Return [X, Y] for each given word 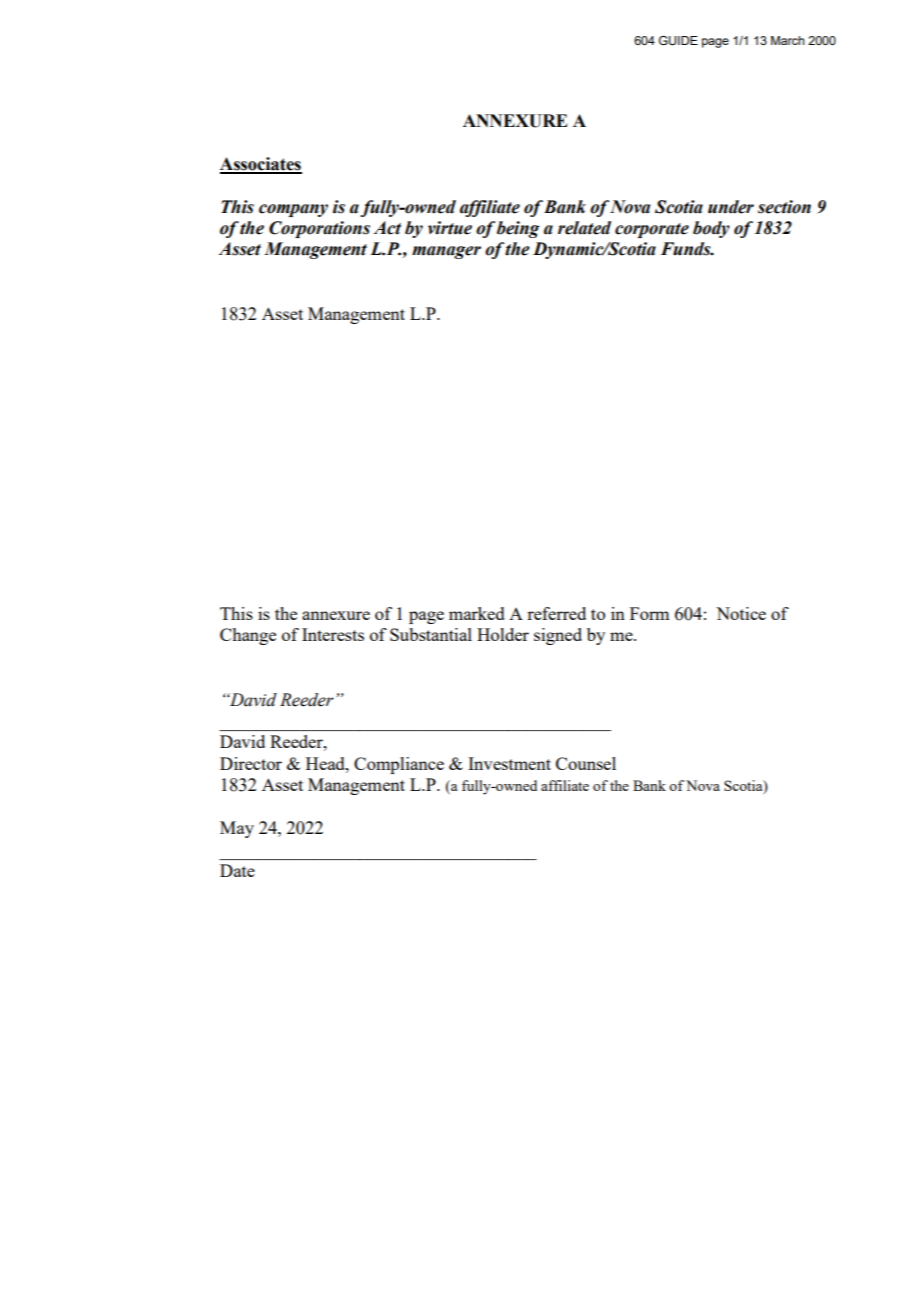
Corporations [319, 229]
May [237, 829]
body [711, 229]
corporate [652, 230]
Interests [333, 634]
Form [649, 613]
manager [446, 252]
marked [477, 613]
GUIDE [678, 41]
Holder [503, 634]
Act [387, 228]
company [293, 210]
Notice [741, 613]
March [788, 40]
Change [248, 636]
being [518, 229]
